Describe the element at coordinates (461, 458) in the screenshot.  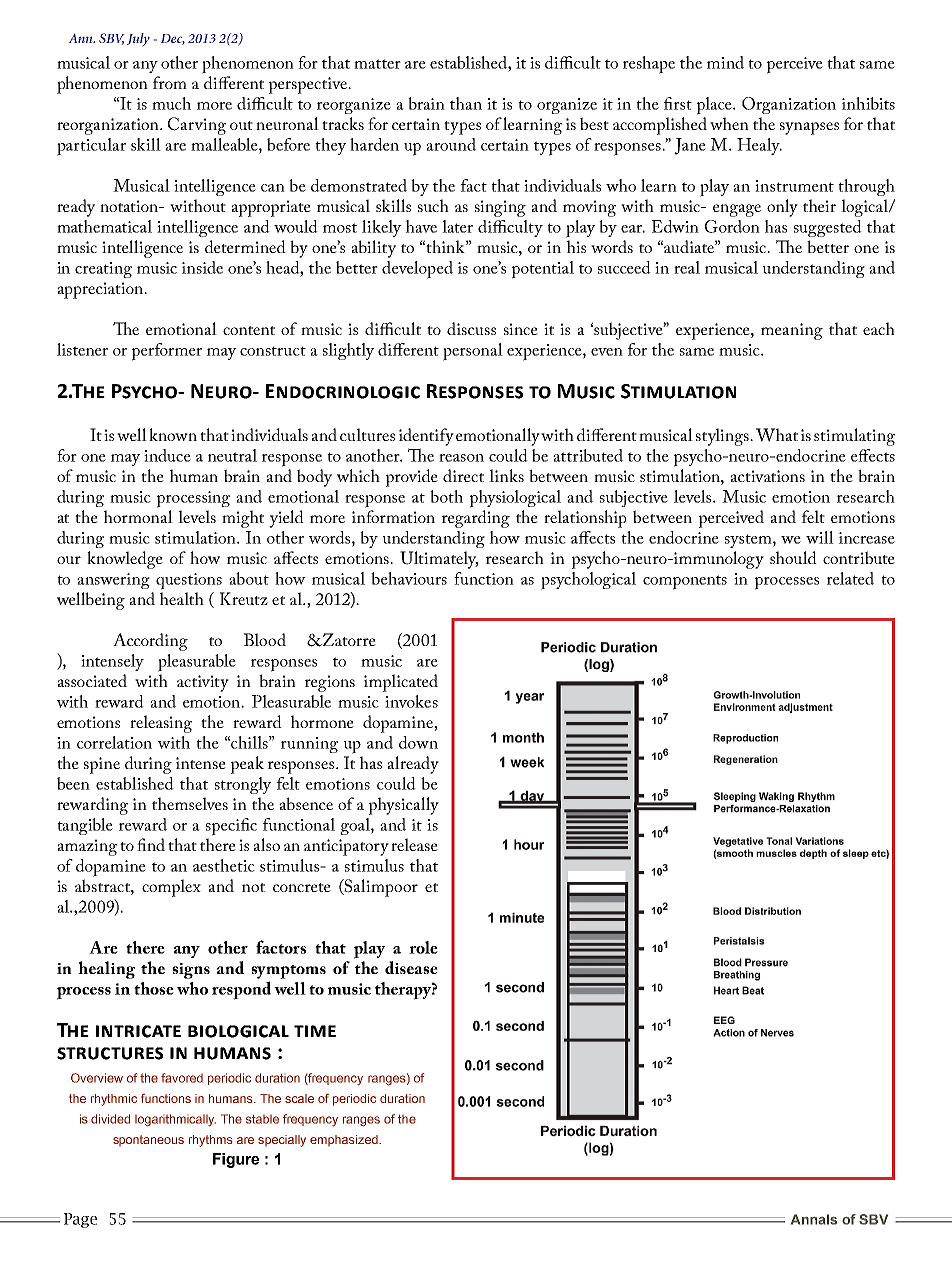
I see `reason` at that location.
